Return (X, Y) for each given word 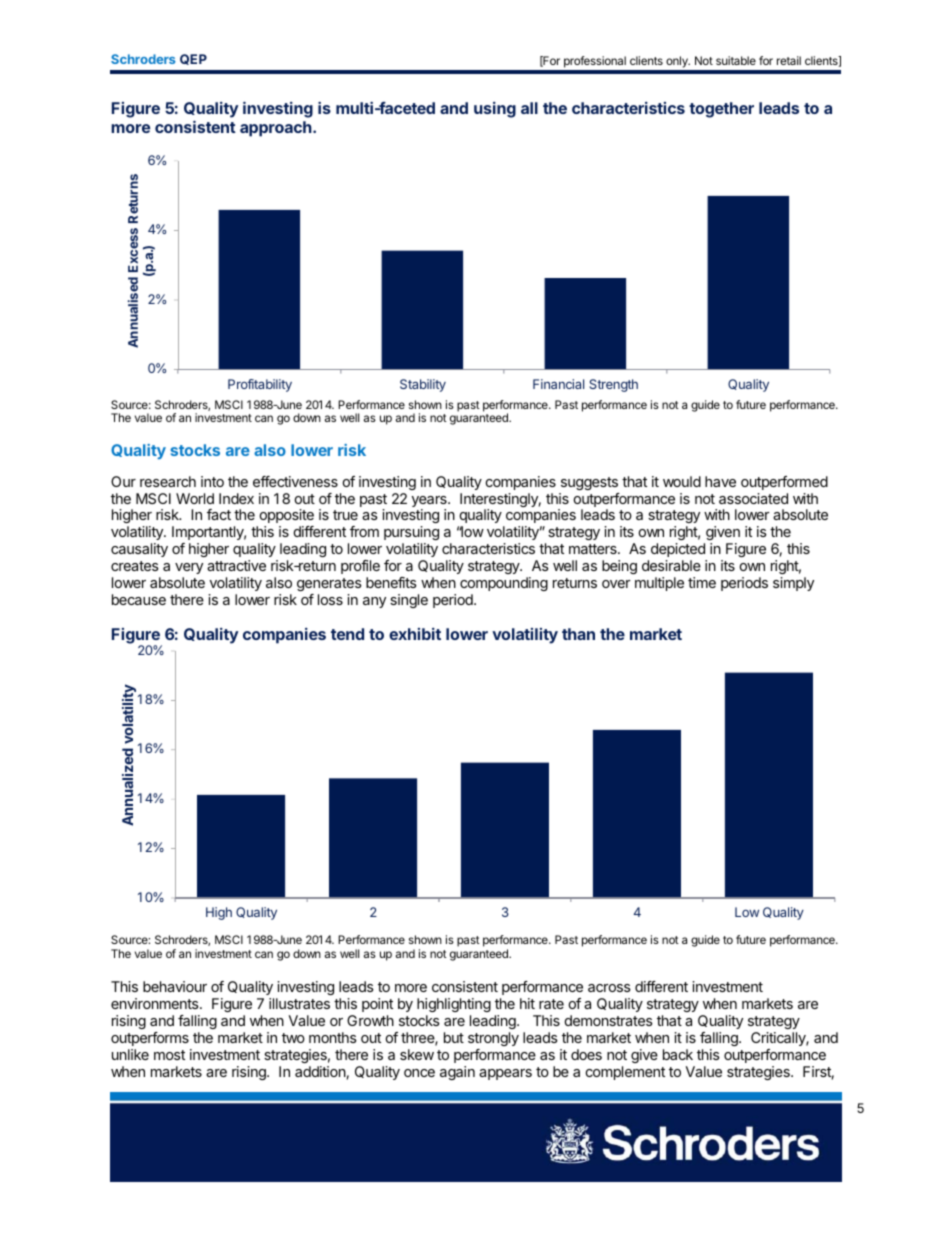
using (495, 110)
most (169, 1055)
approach (277, 129)
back (678, 1054)
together (721, 110)
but (454, 1037)
